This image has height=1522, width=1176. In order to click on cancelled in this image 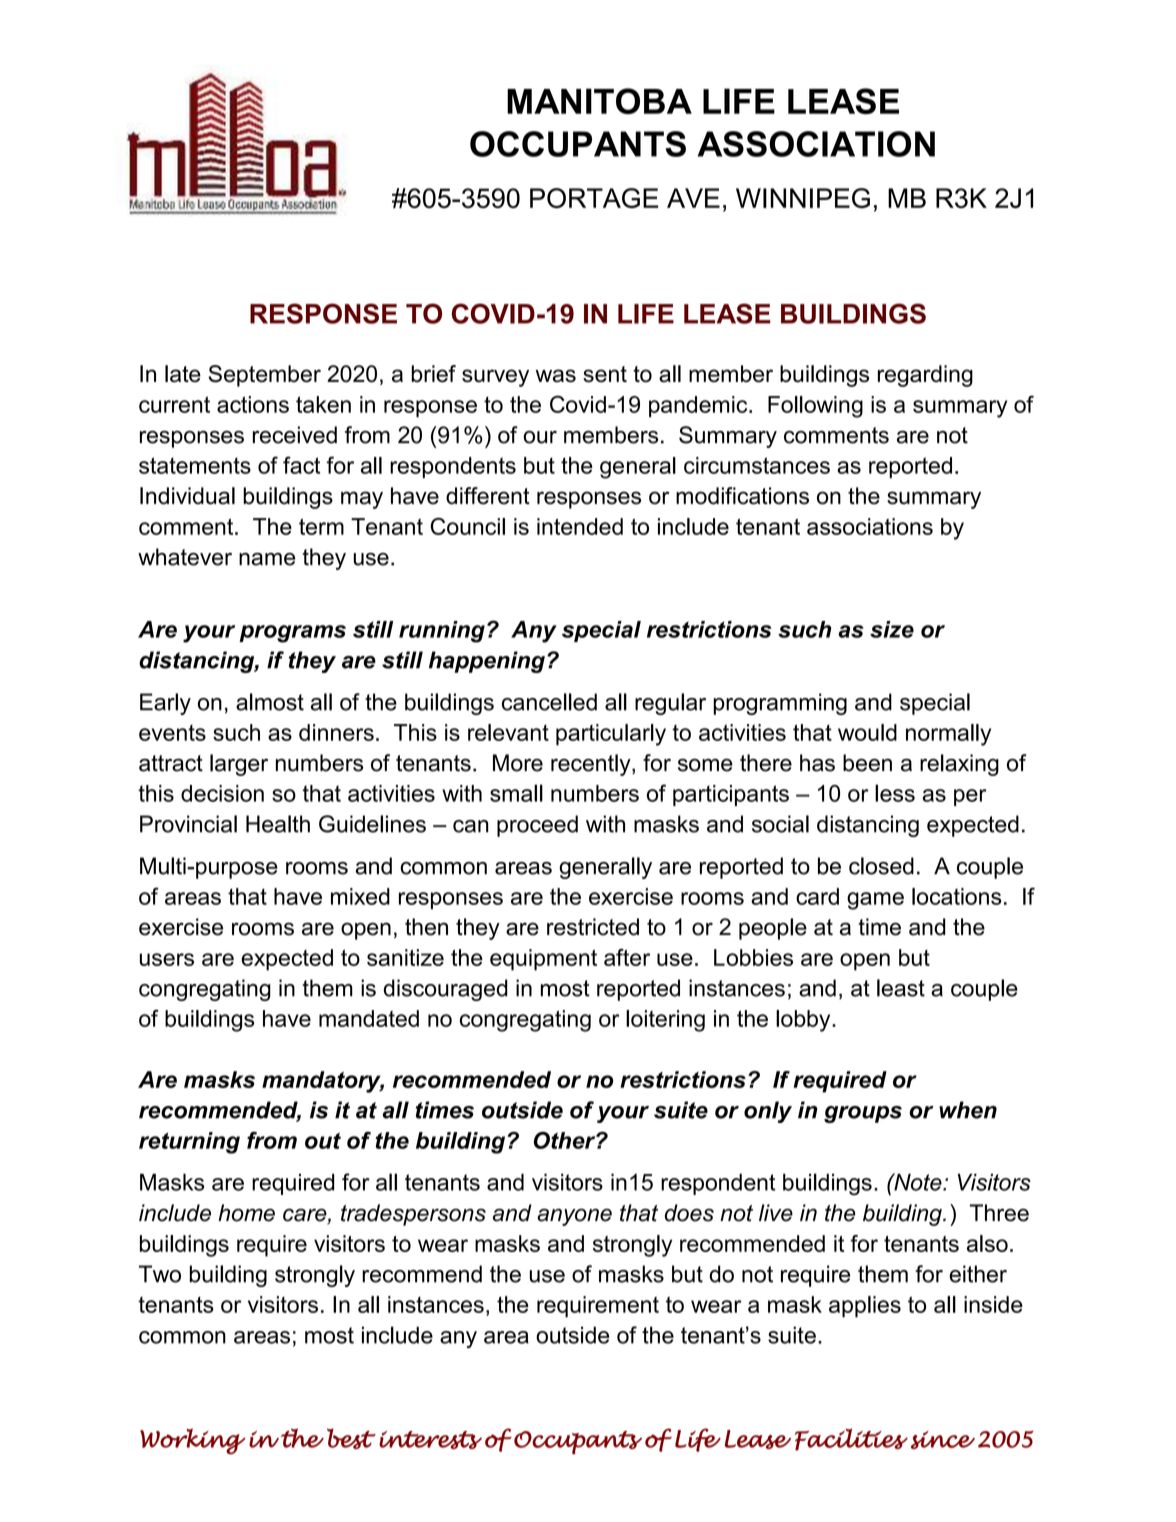, I will do `click(549, 702)`.
